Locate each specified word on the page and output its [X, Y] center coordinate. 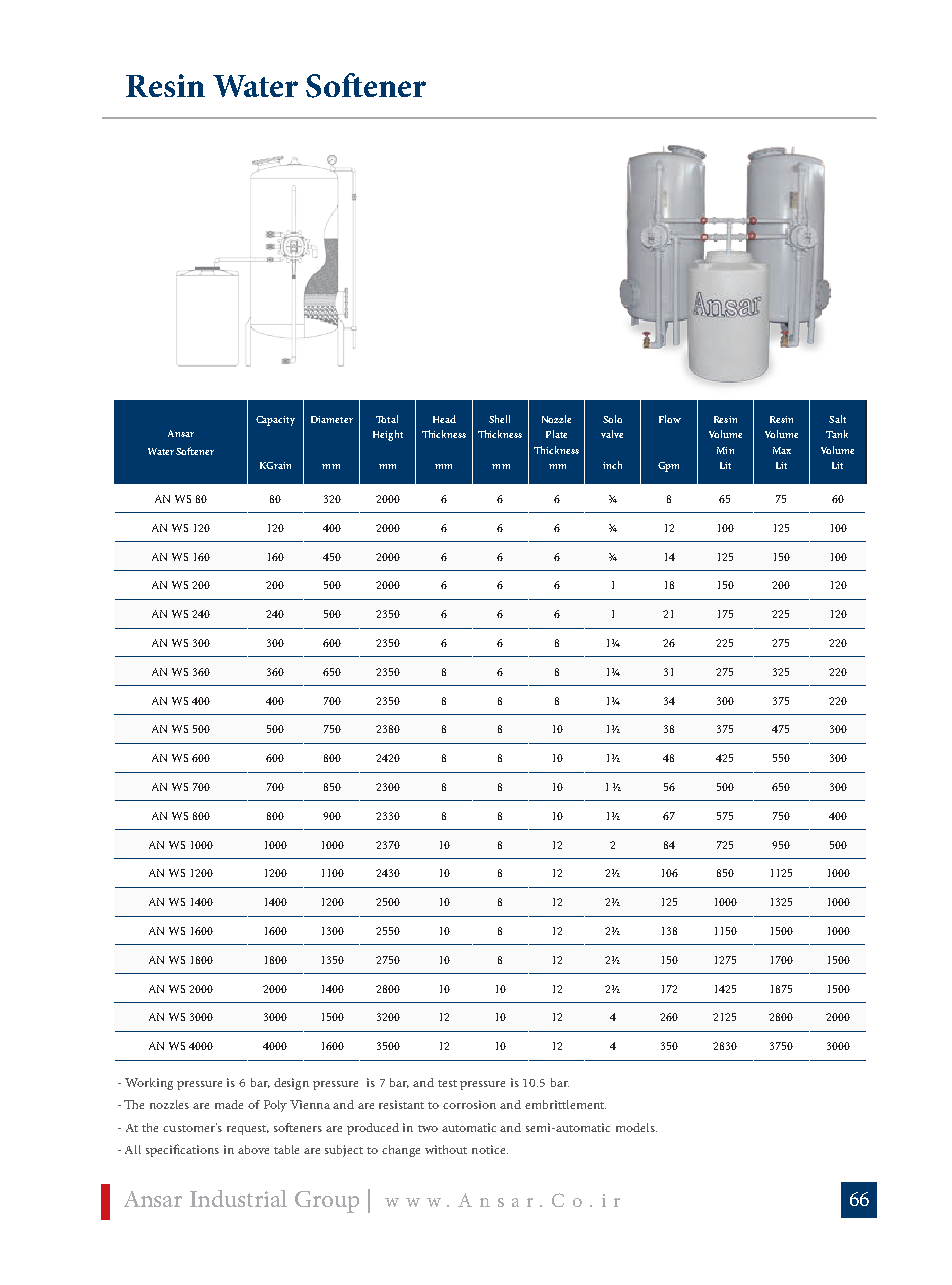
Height [388, 435]
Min [725, 450]
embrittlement [565, 1104]
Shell [499, 419]
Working [149, 1084]
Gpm [668, 467]
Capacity [275, 421]
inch [612, 465]
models [636, 1127]
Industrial [238, 1198]
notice [490, 1149]
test [447, 1083]
